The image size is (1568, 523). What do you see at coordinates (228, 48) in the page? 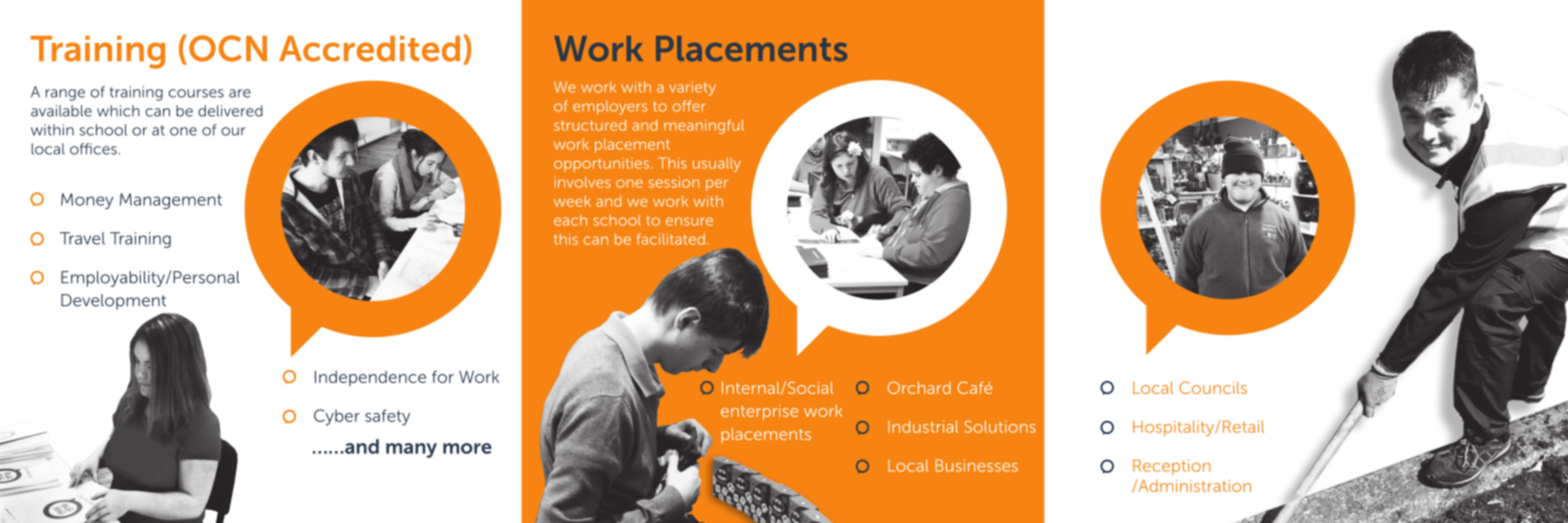
I see `OCN` at bounding box center [228, 48].
